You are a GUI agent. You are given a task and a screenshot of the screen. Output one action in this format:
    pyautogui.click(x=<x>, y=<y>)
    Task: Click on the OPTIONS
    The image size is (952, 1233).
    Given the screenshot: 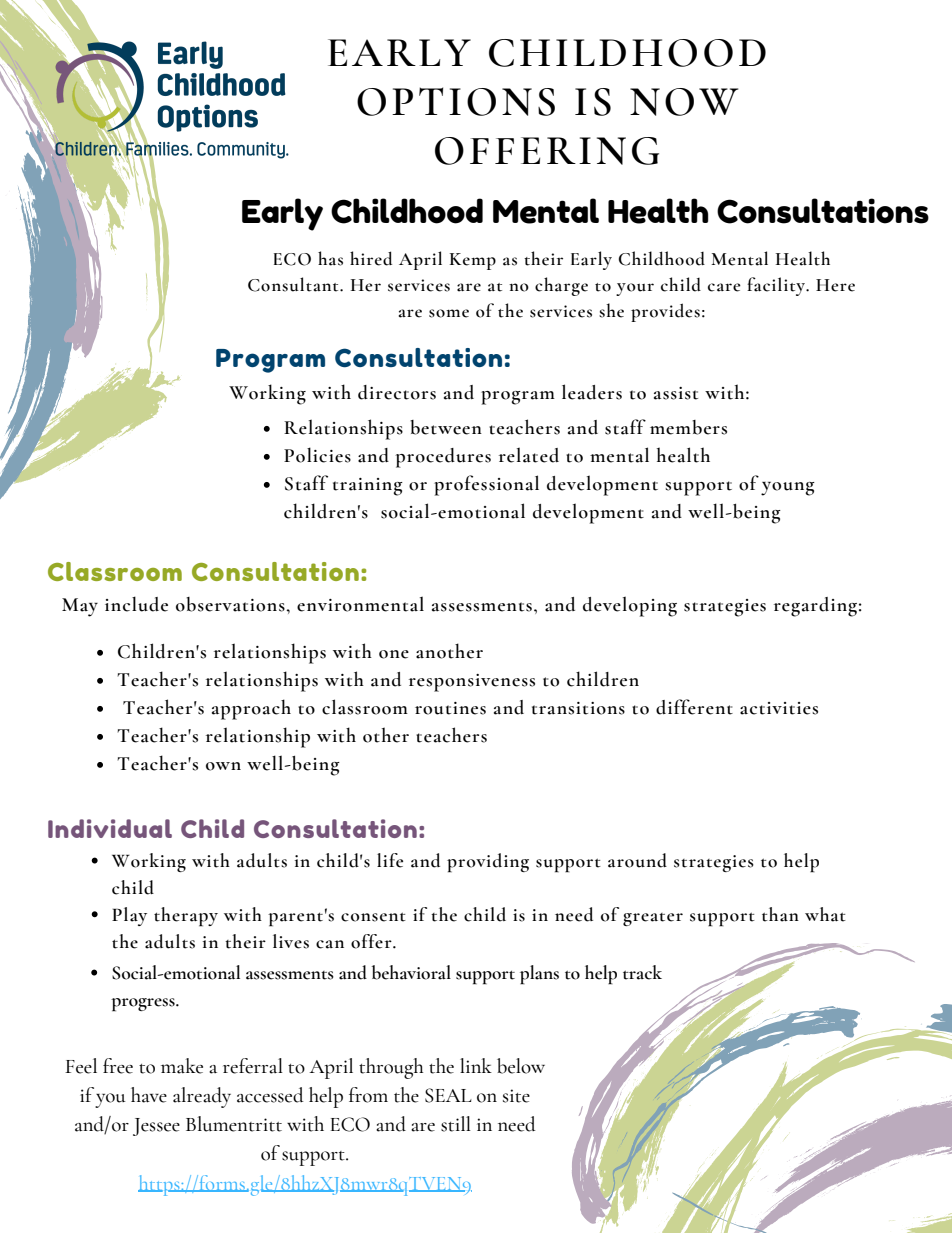 What is the action you would take?
    pyautogui.click(x=456, y=101)
